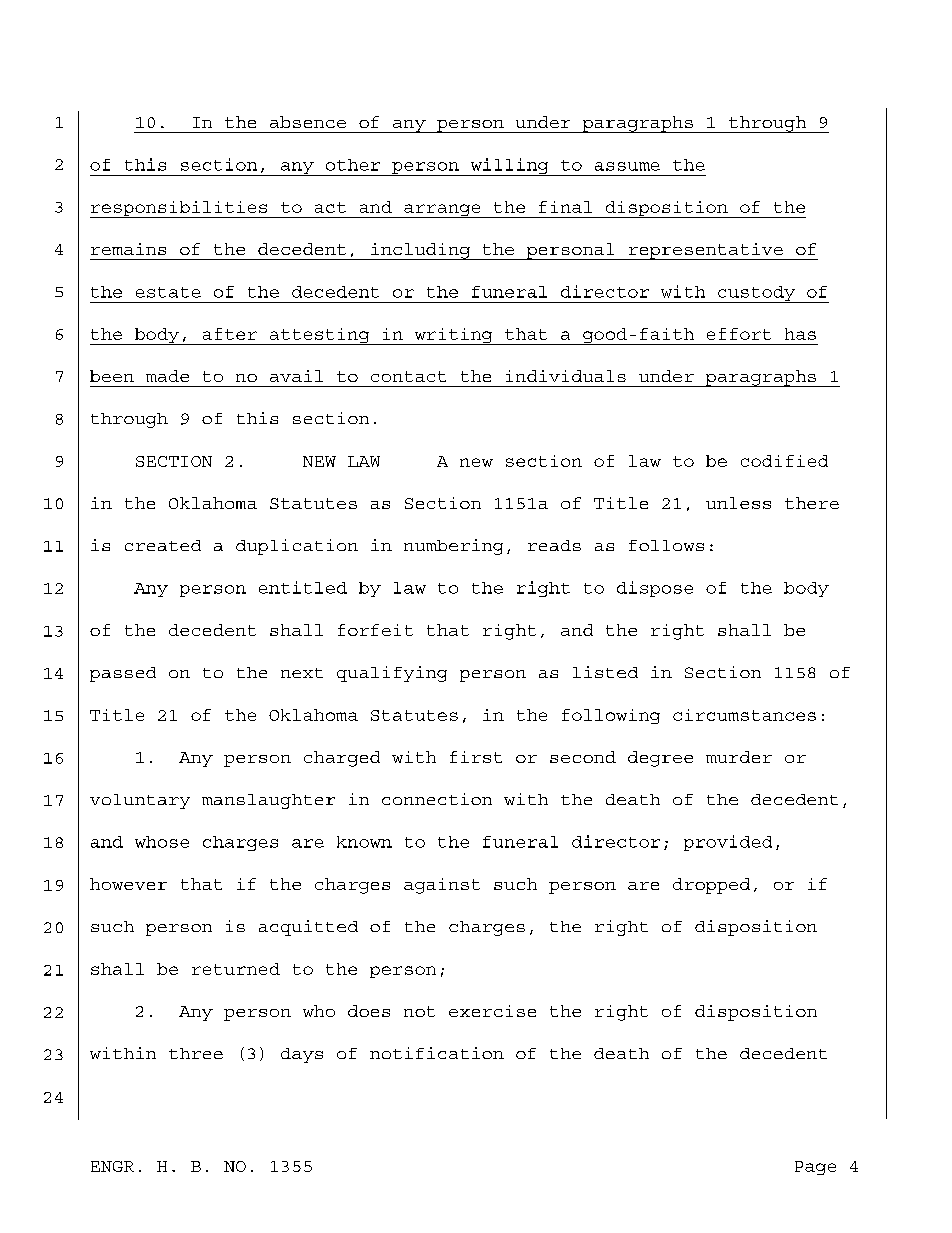 The image size is (952, 1233). Describe the element at coordinates (627, 166) in the image. I see `assume` at that location.
